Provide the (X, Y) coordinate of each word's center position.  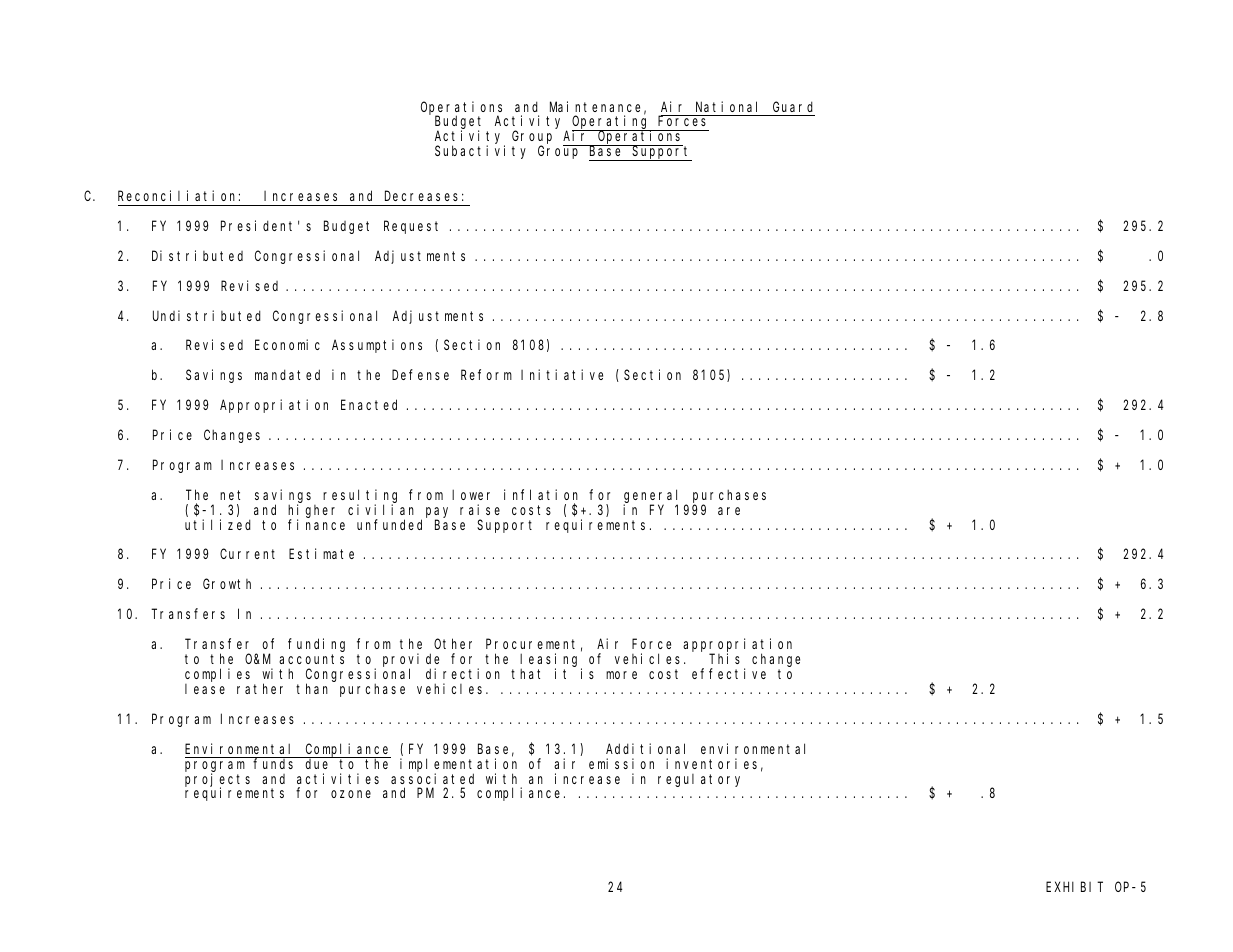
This (724, 658)
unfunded (389, 524)
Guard (793, 106)
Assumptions (377, 346)
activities (338, 778)
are (729, 511)
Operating (611, 123)
